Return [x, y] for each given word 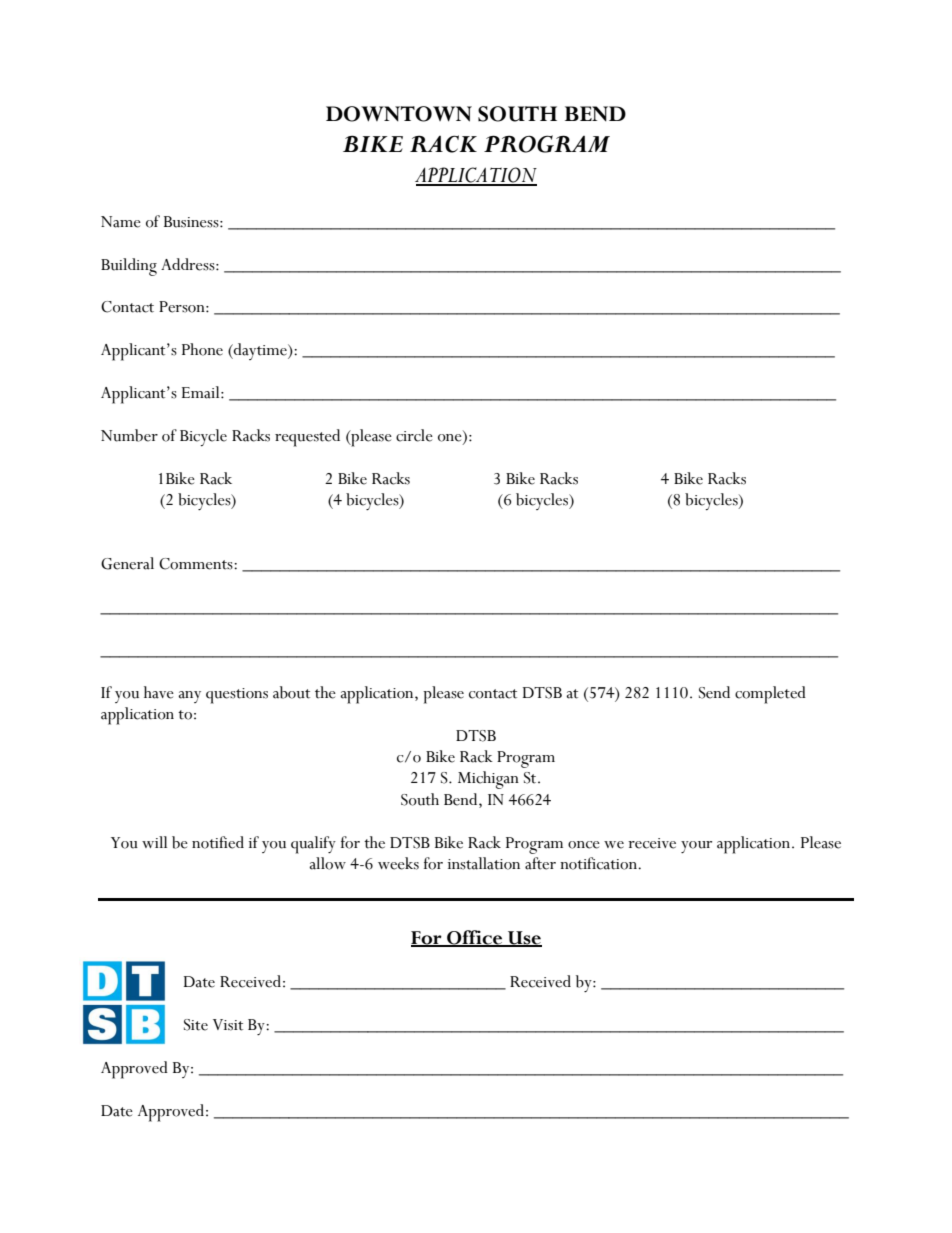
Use [524, 938]
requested [307, 438]
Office [475, 938]
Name [121, 222]
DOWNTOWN [399, 114]
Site [196, 1025]
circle [414, 435]
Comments [197, 564]
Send [714, 692]
